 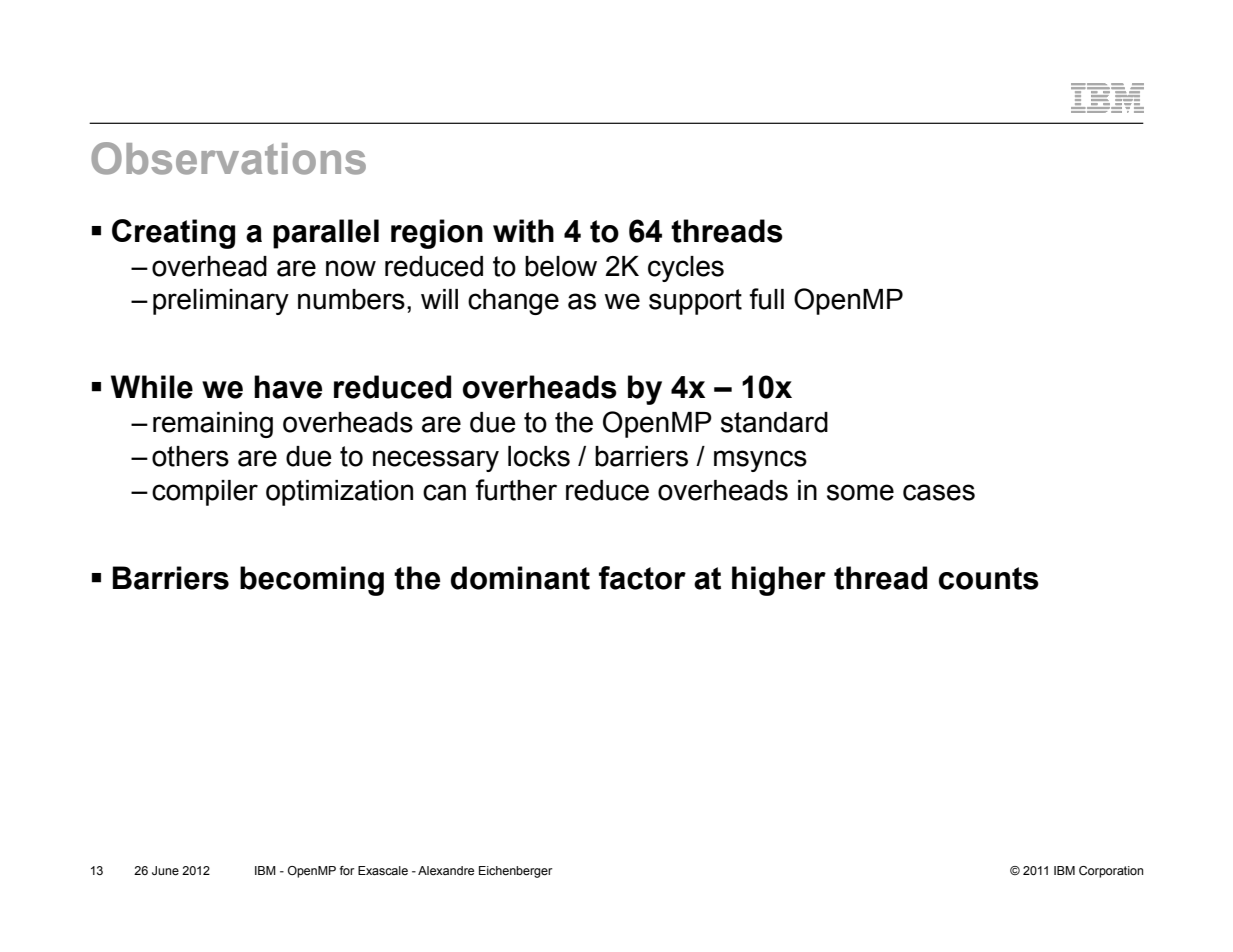 I want to click on cases, so click(x=939, y=492).
